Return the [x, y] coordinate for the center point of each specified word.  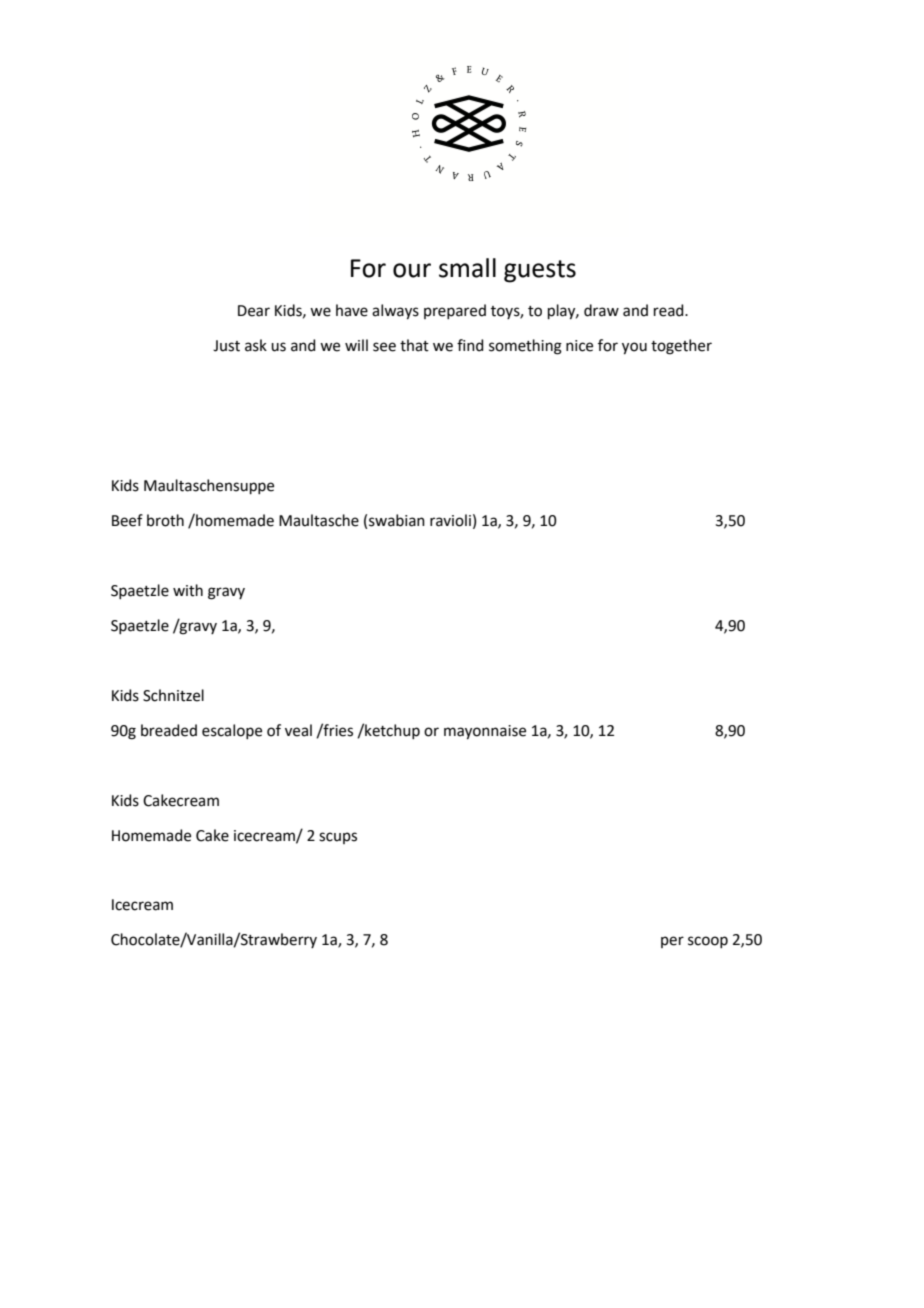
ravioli [450, 520]
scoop [708, 942]
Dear [254, 311]
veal [298, 730]
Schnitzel [173, 695]
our [412, 270]
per [672, 942]
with [188, 590]
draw [601, 310]
